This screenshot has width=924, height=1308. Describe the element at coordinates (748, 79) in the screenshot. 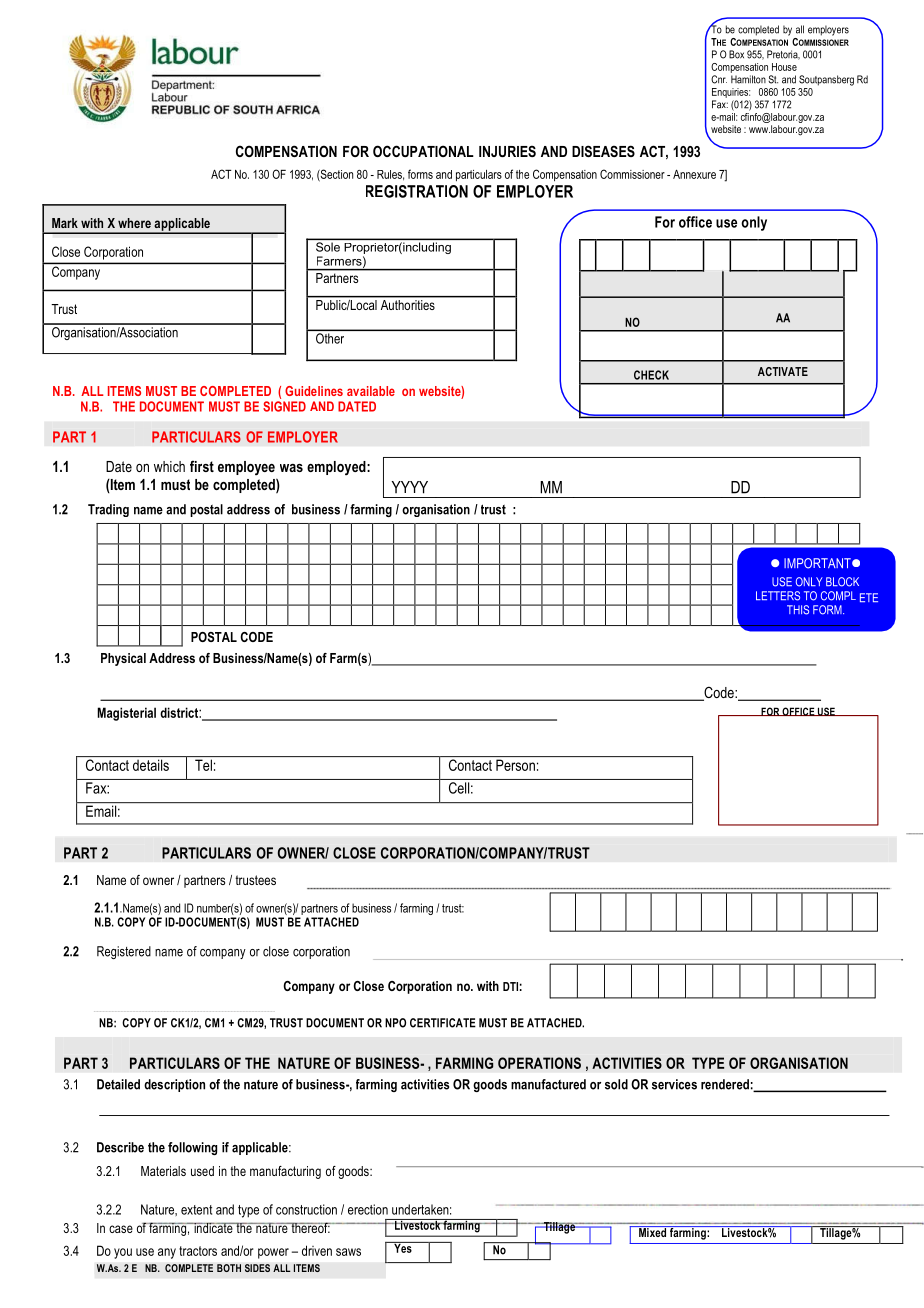

I see `Hamilton` at that location.
